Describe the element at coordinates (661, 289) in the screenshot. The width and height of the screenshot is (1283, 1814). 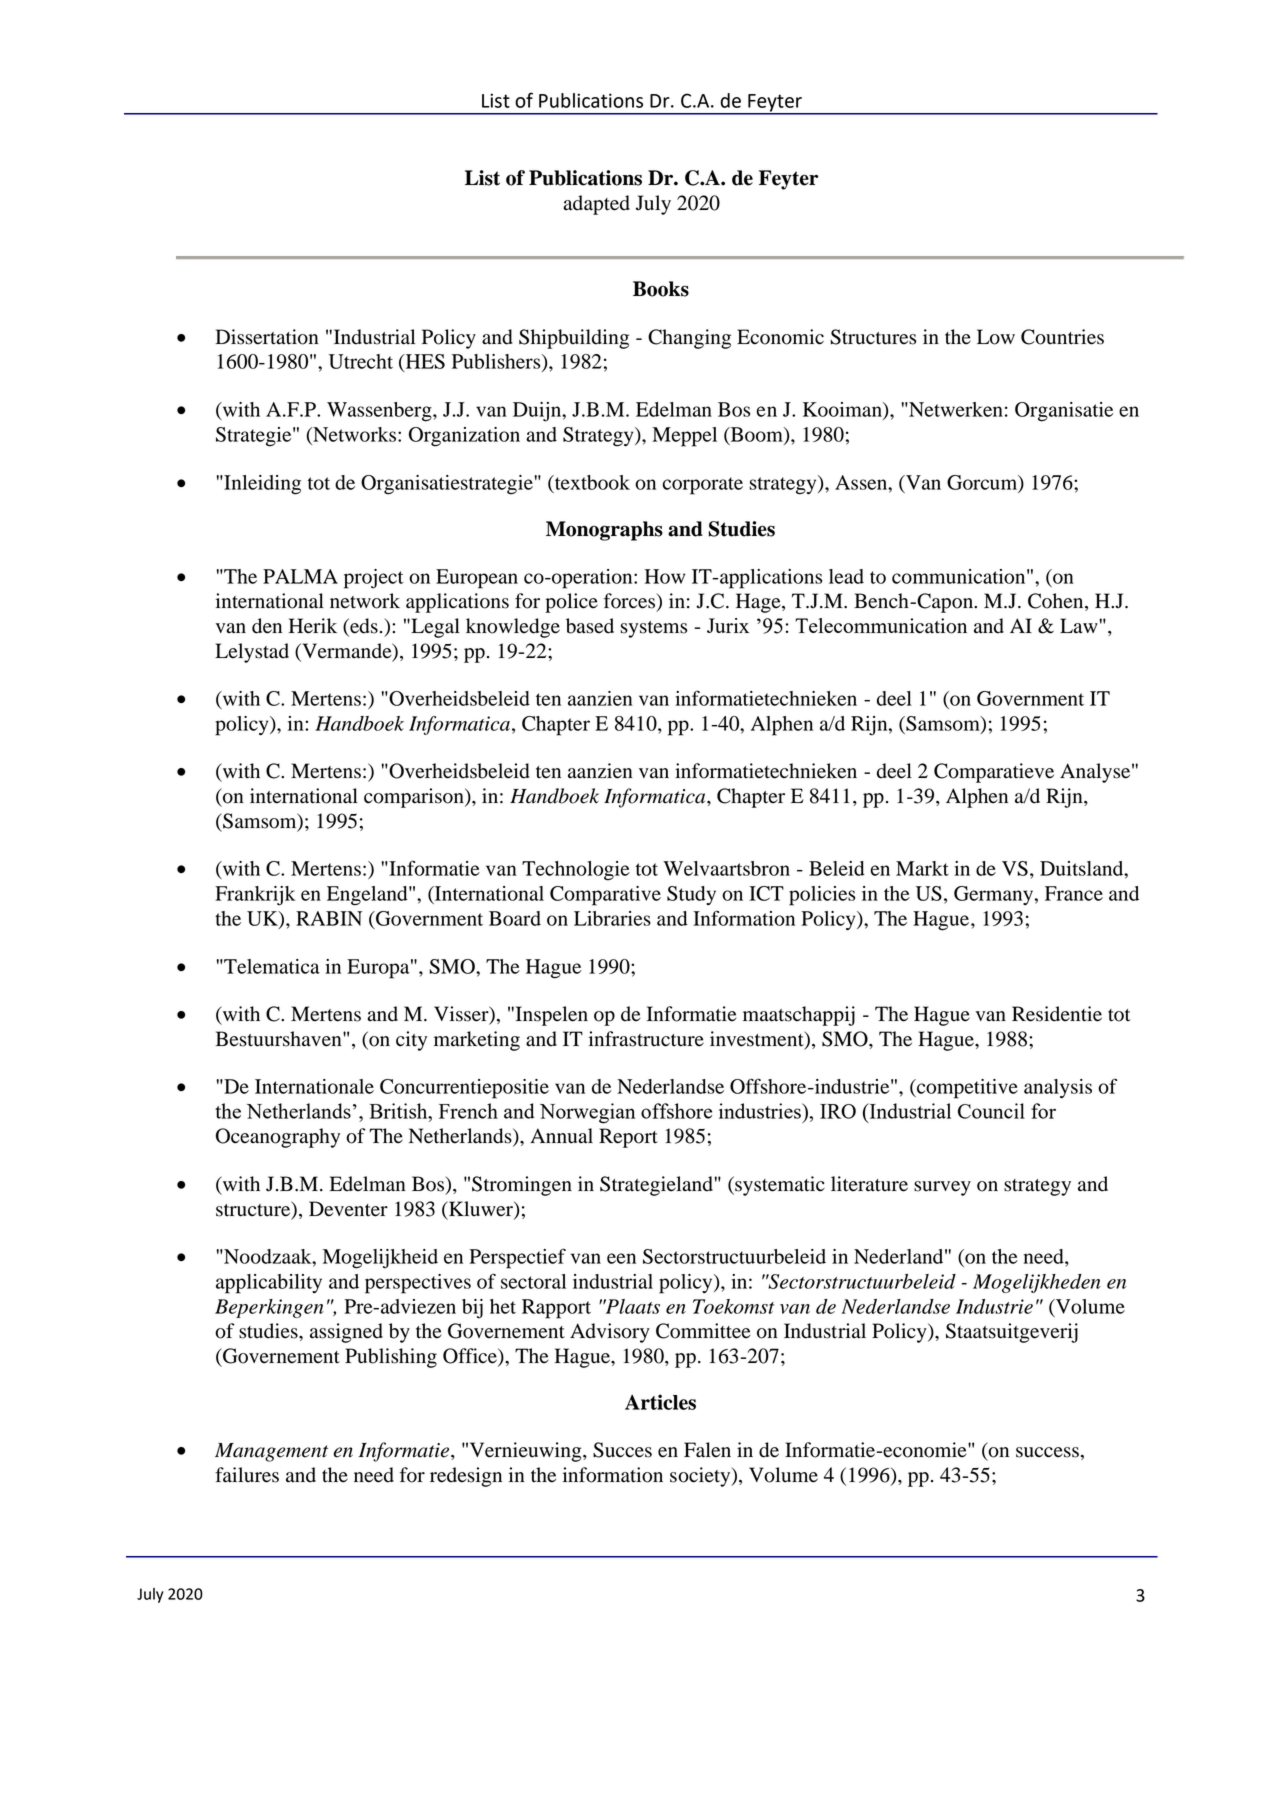
I see `Books` at that location.
